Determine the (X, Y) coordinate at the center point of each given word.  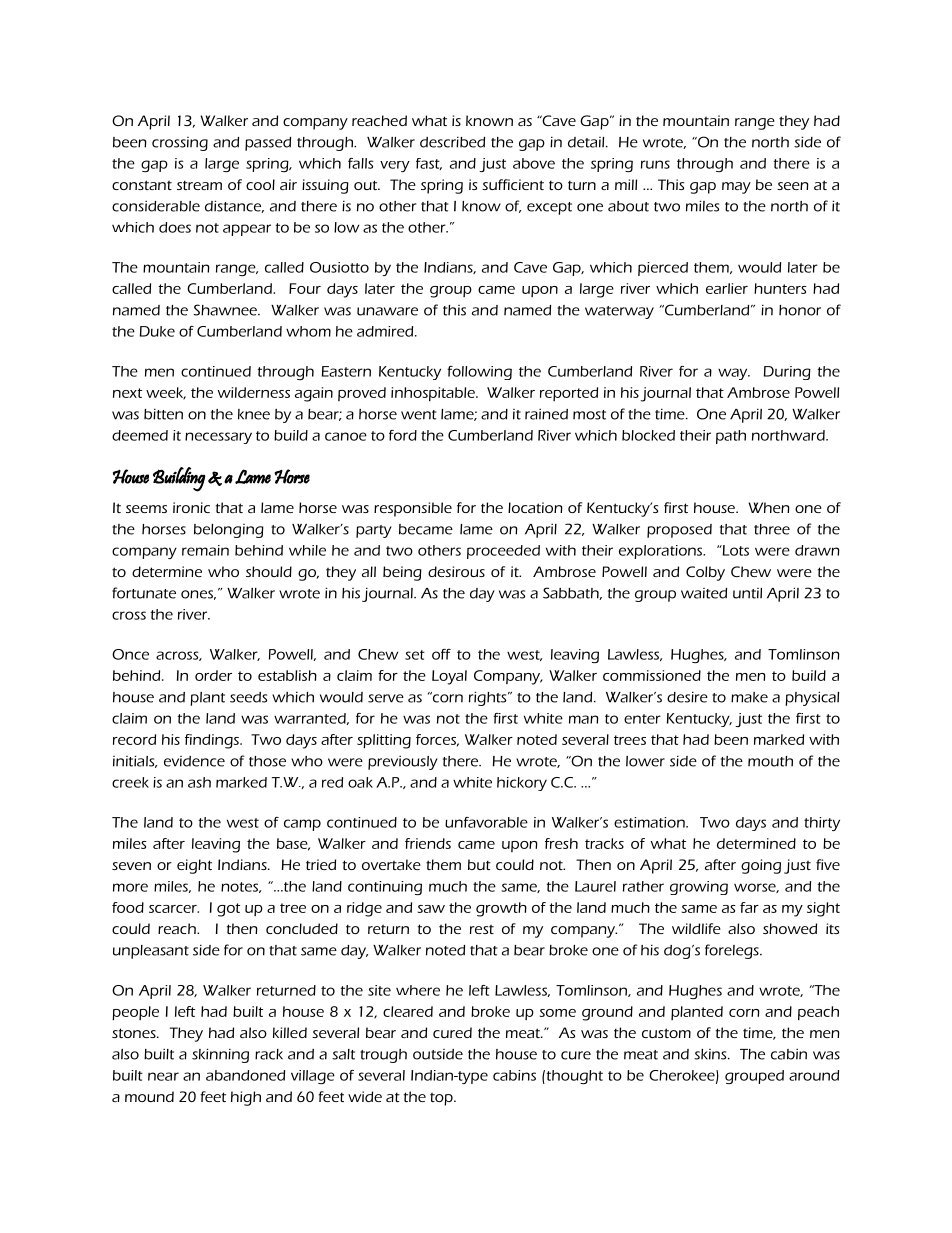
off (441, 654)
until (747, 593)
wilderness (254, 392)
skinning (220, 1055)
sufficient (513, 184)
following (479, 373)
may (736, 188)
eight (194, 866)
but (479, 864)
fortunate (144, 593)
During (787, 373)
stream (199, 185)
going (761, 866)
